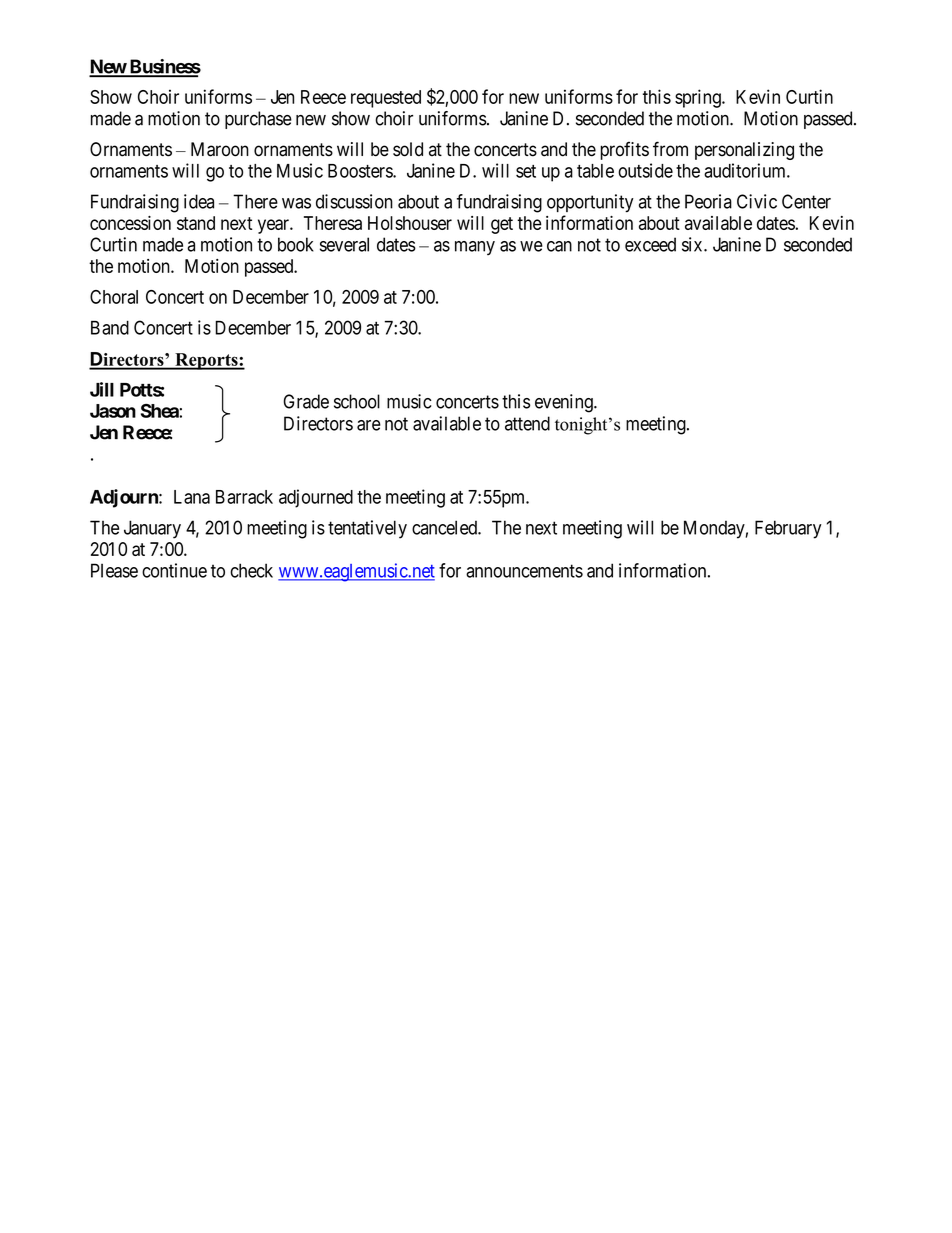 This screenshot has height=1233, width=952. What do you see at coordinates (527, 423) in the screenshot?
I see `attend` at bounding box center [527, 423].
